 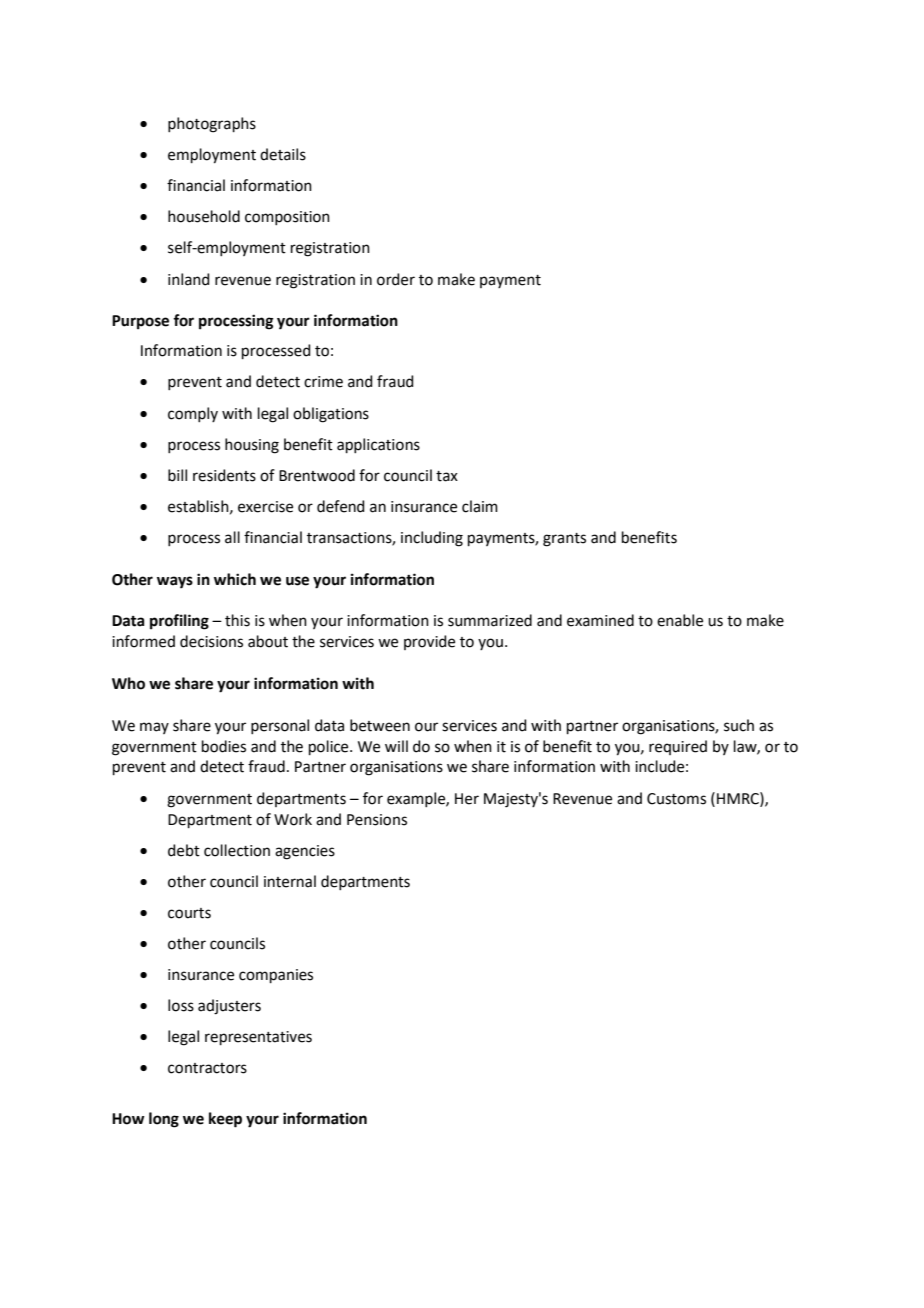 What do you see at coordinates (193, 414) in the image?
I see `comply` at bounding box center [193, 414].
